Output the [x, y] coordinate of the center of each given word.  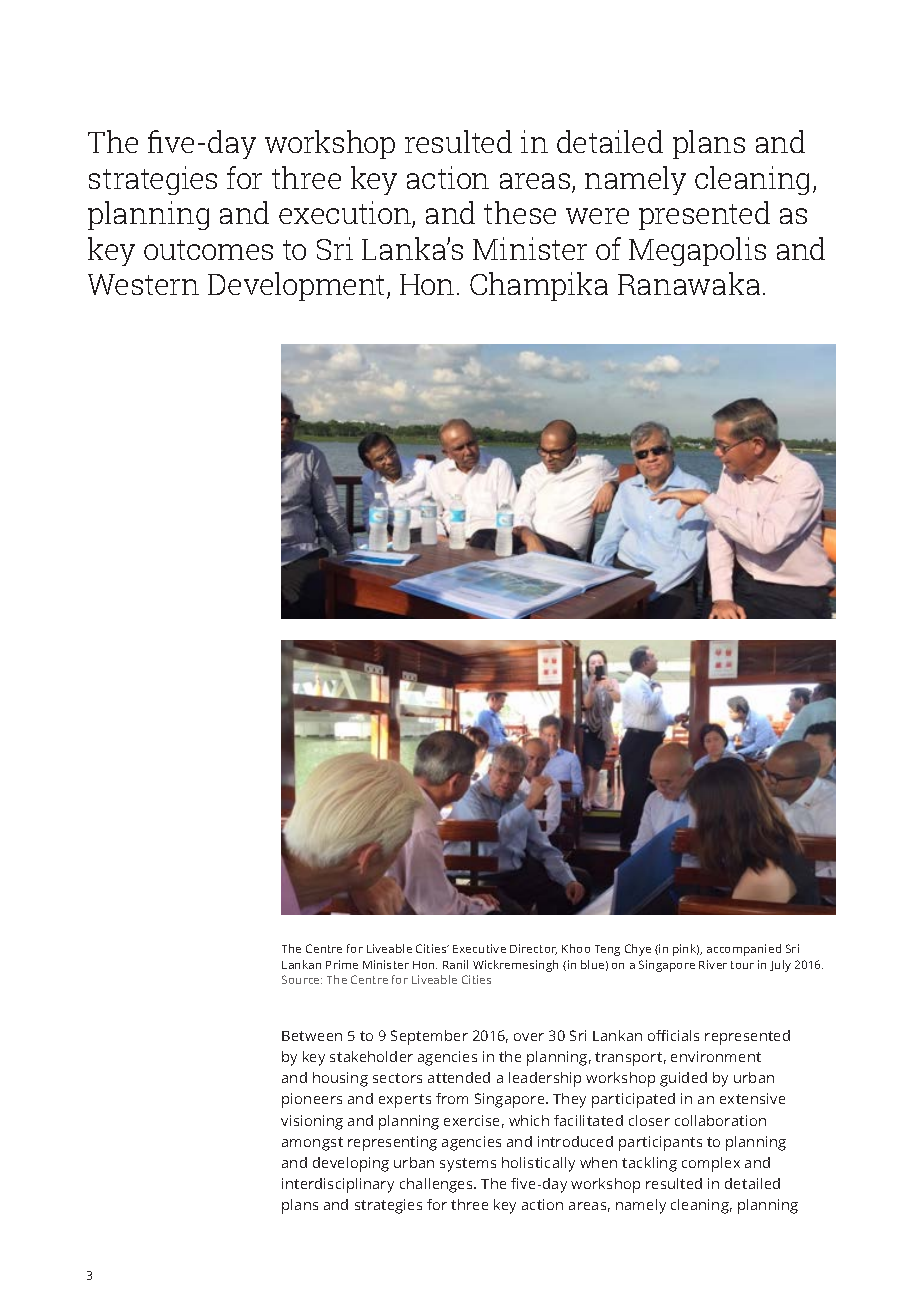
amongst [312, 1144]
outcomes [208, 250]
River [713, 964]
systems [468, 1165]
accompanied [744, 950]
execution [346, 214]
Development [298, 286]
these [520, 212]
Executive [479, 948]
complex [711, 1164]
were [597, 216]
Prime [342, 964]
